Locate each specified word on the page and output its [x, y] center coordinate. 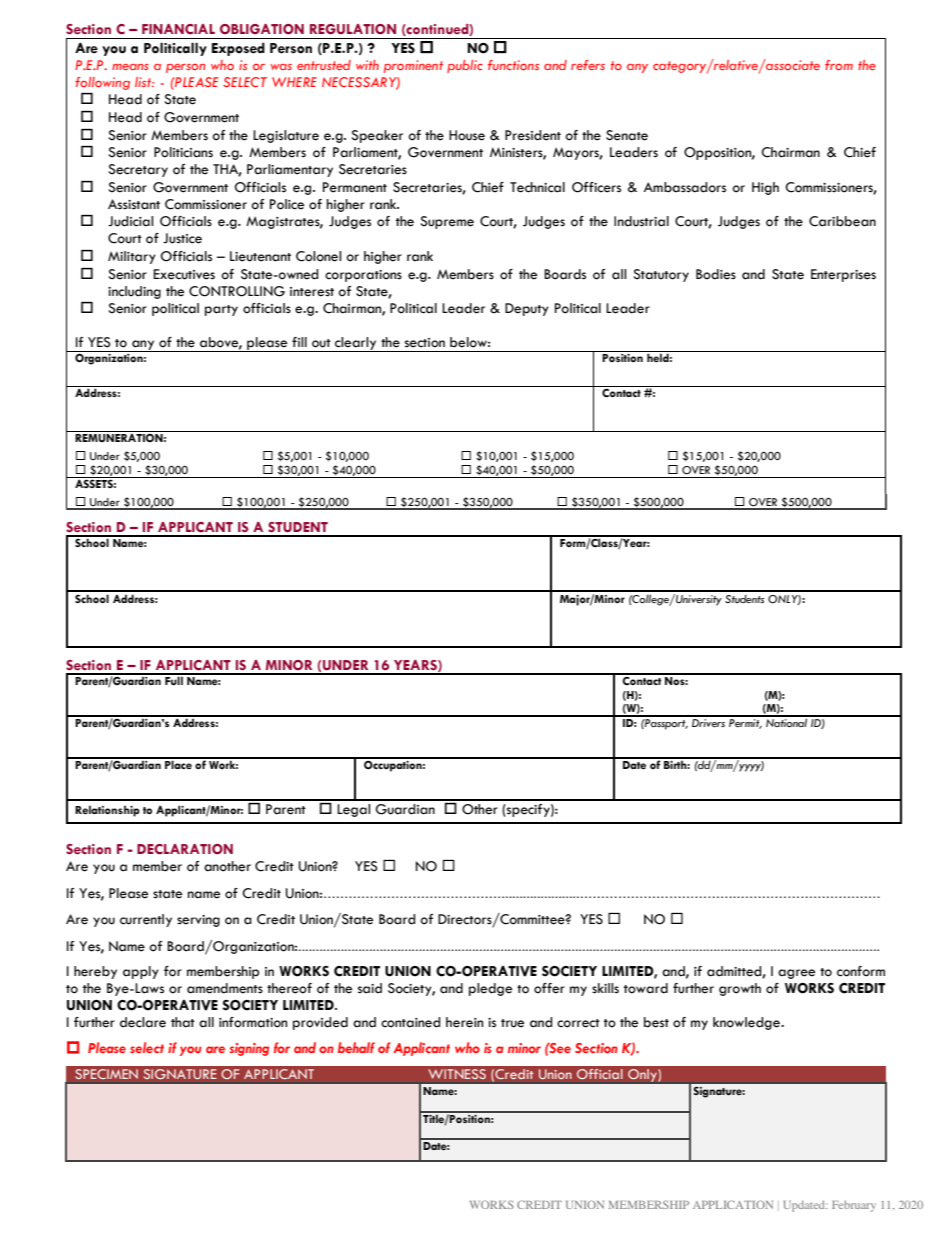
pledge [490, 989]
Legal [353, 810]
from [839, 65]
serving [198, 921]
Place [178, 763]
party [221, 310]
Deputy [527, 309]
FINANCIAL [178, 29]
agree [796, 974]
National [787, 722]
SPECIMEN [106, 1074]
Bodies [716, 274]
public [465, 66]
